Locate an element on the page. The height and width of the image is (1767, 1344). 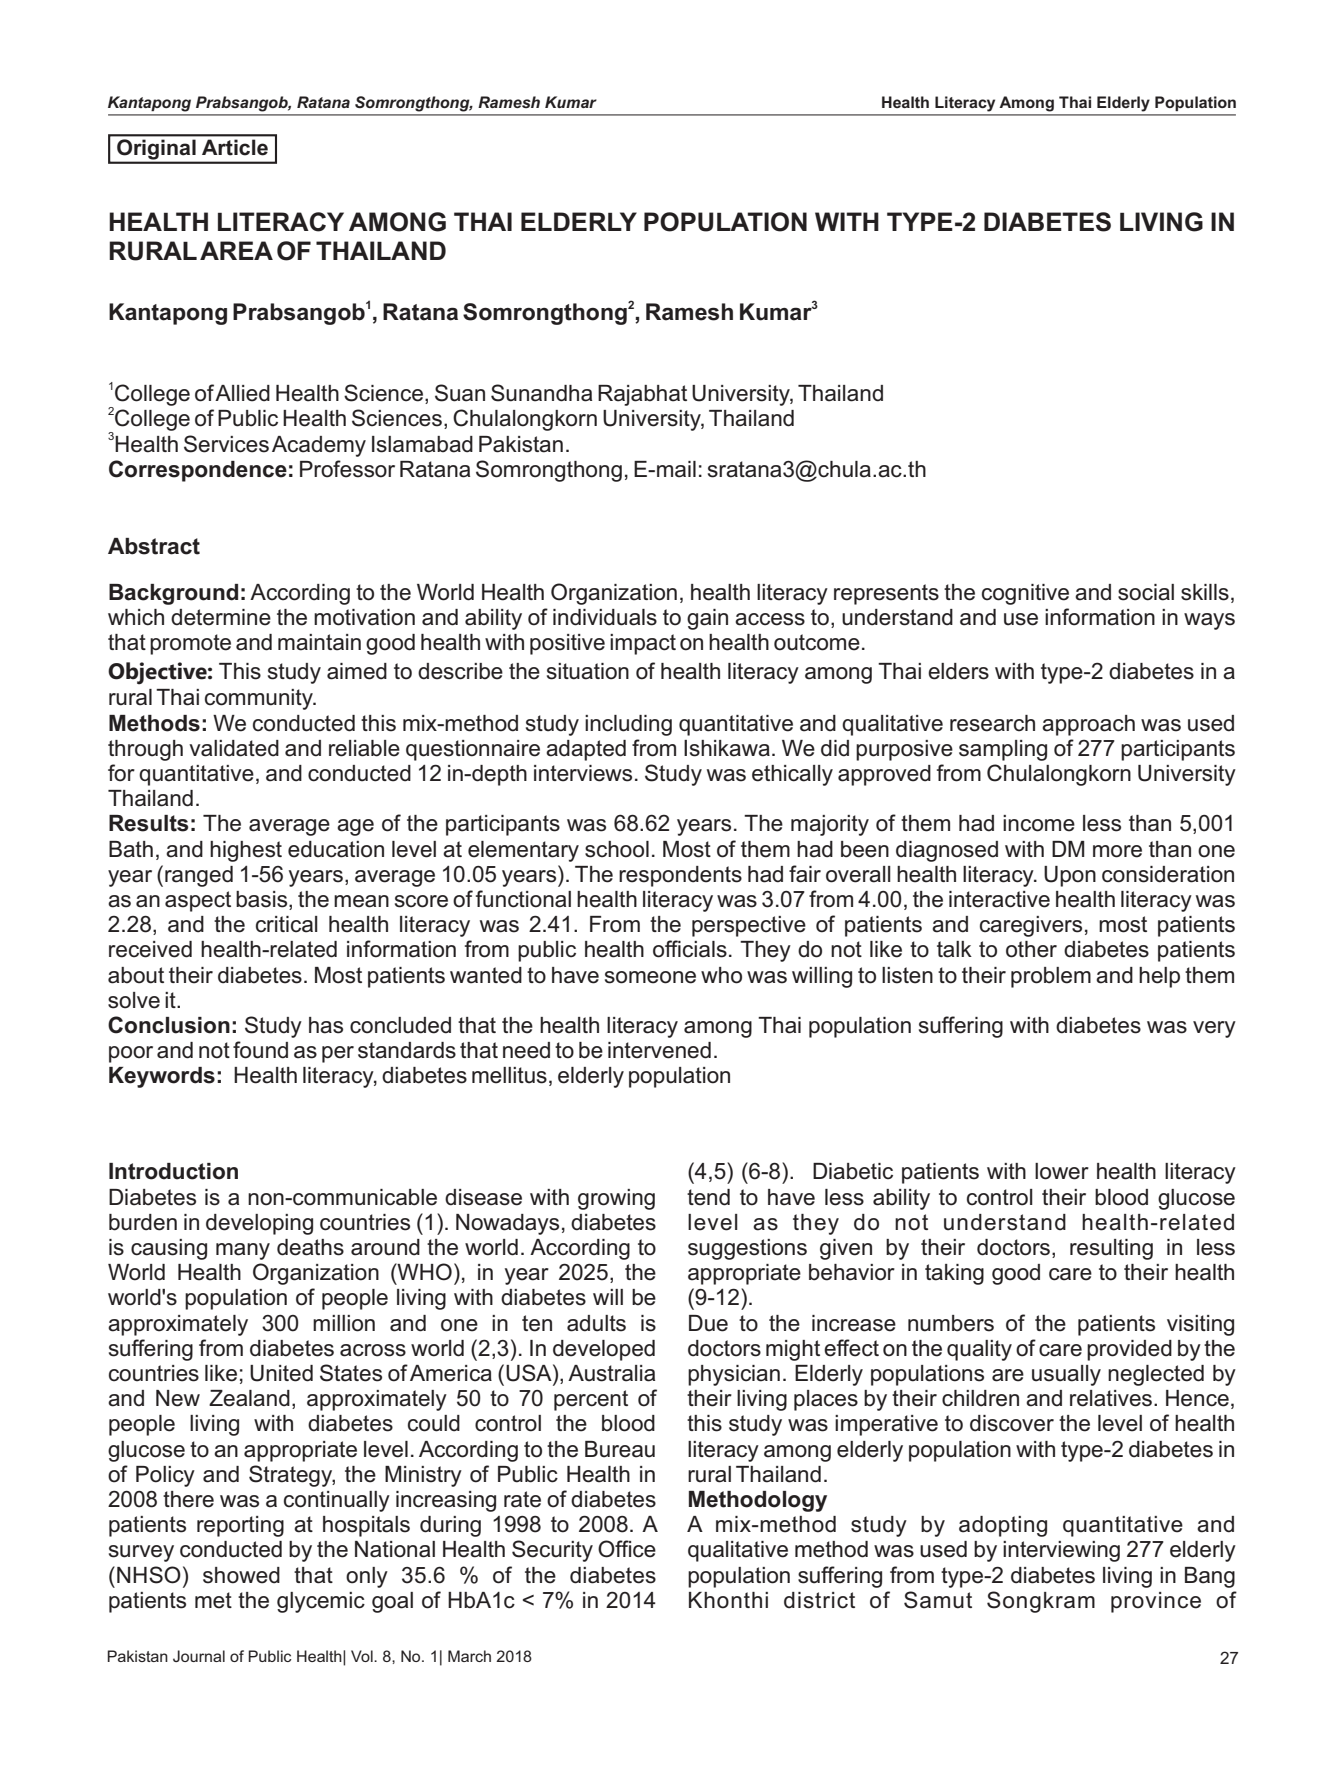
cognitive is located at coordinates (1025, 594).
